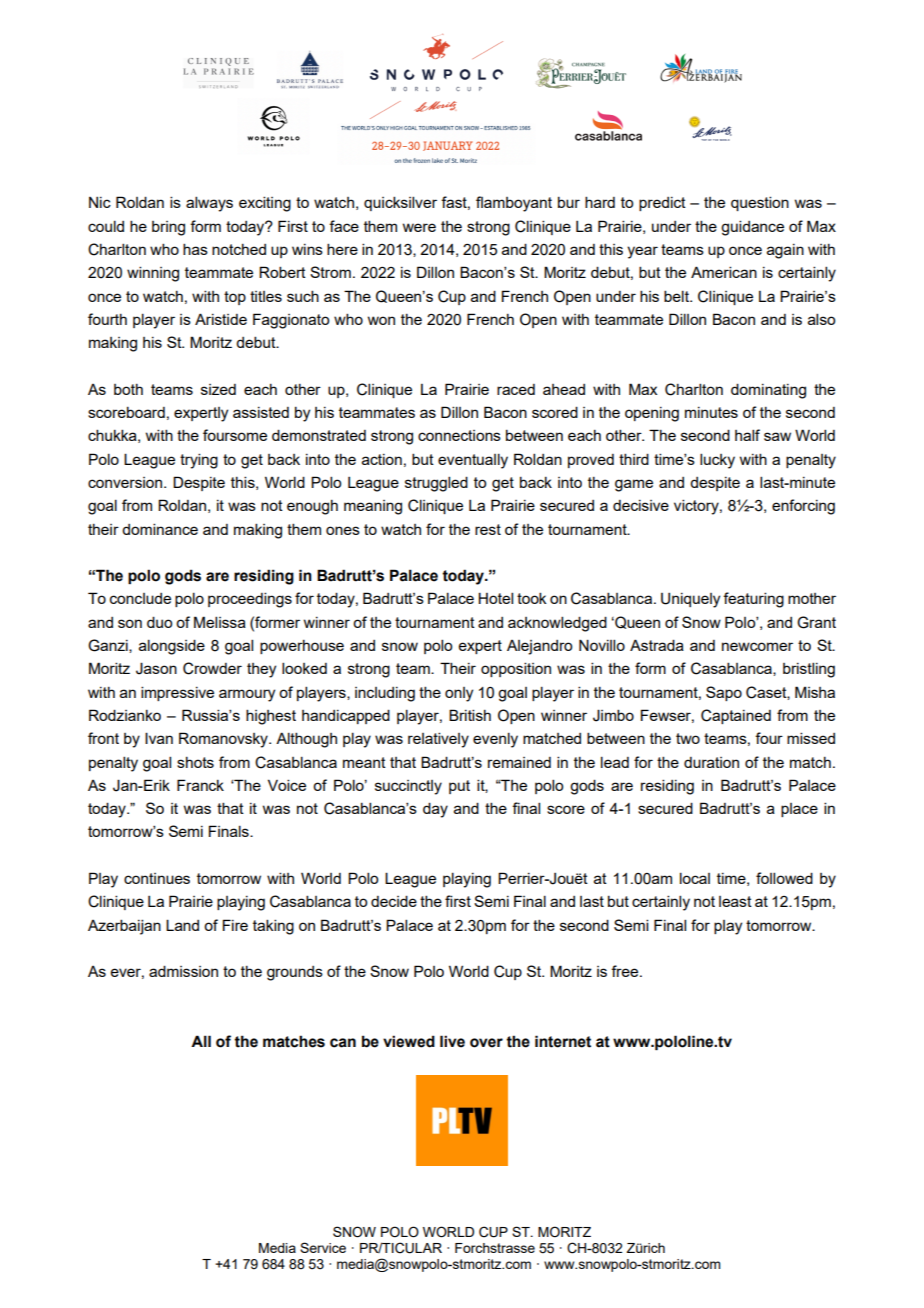 Image resolution: width=924 pixels, height=1308 pixels. I want to click on guidance, so click(752, 228).
